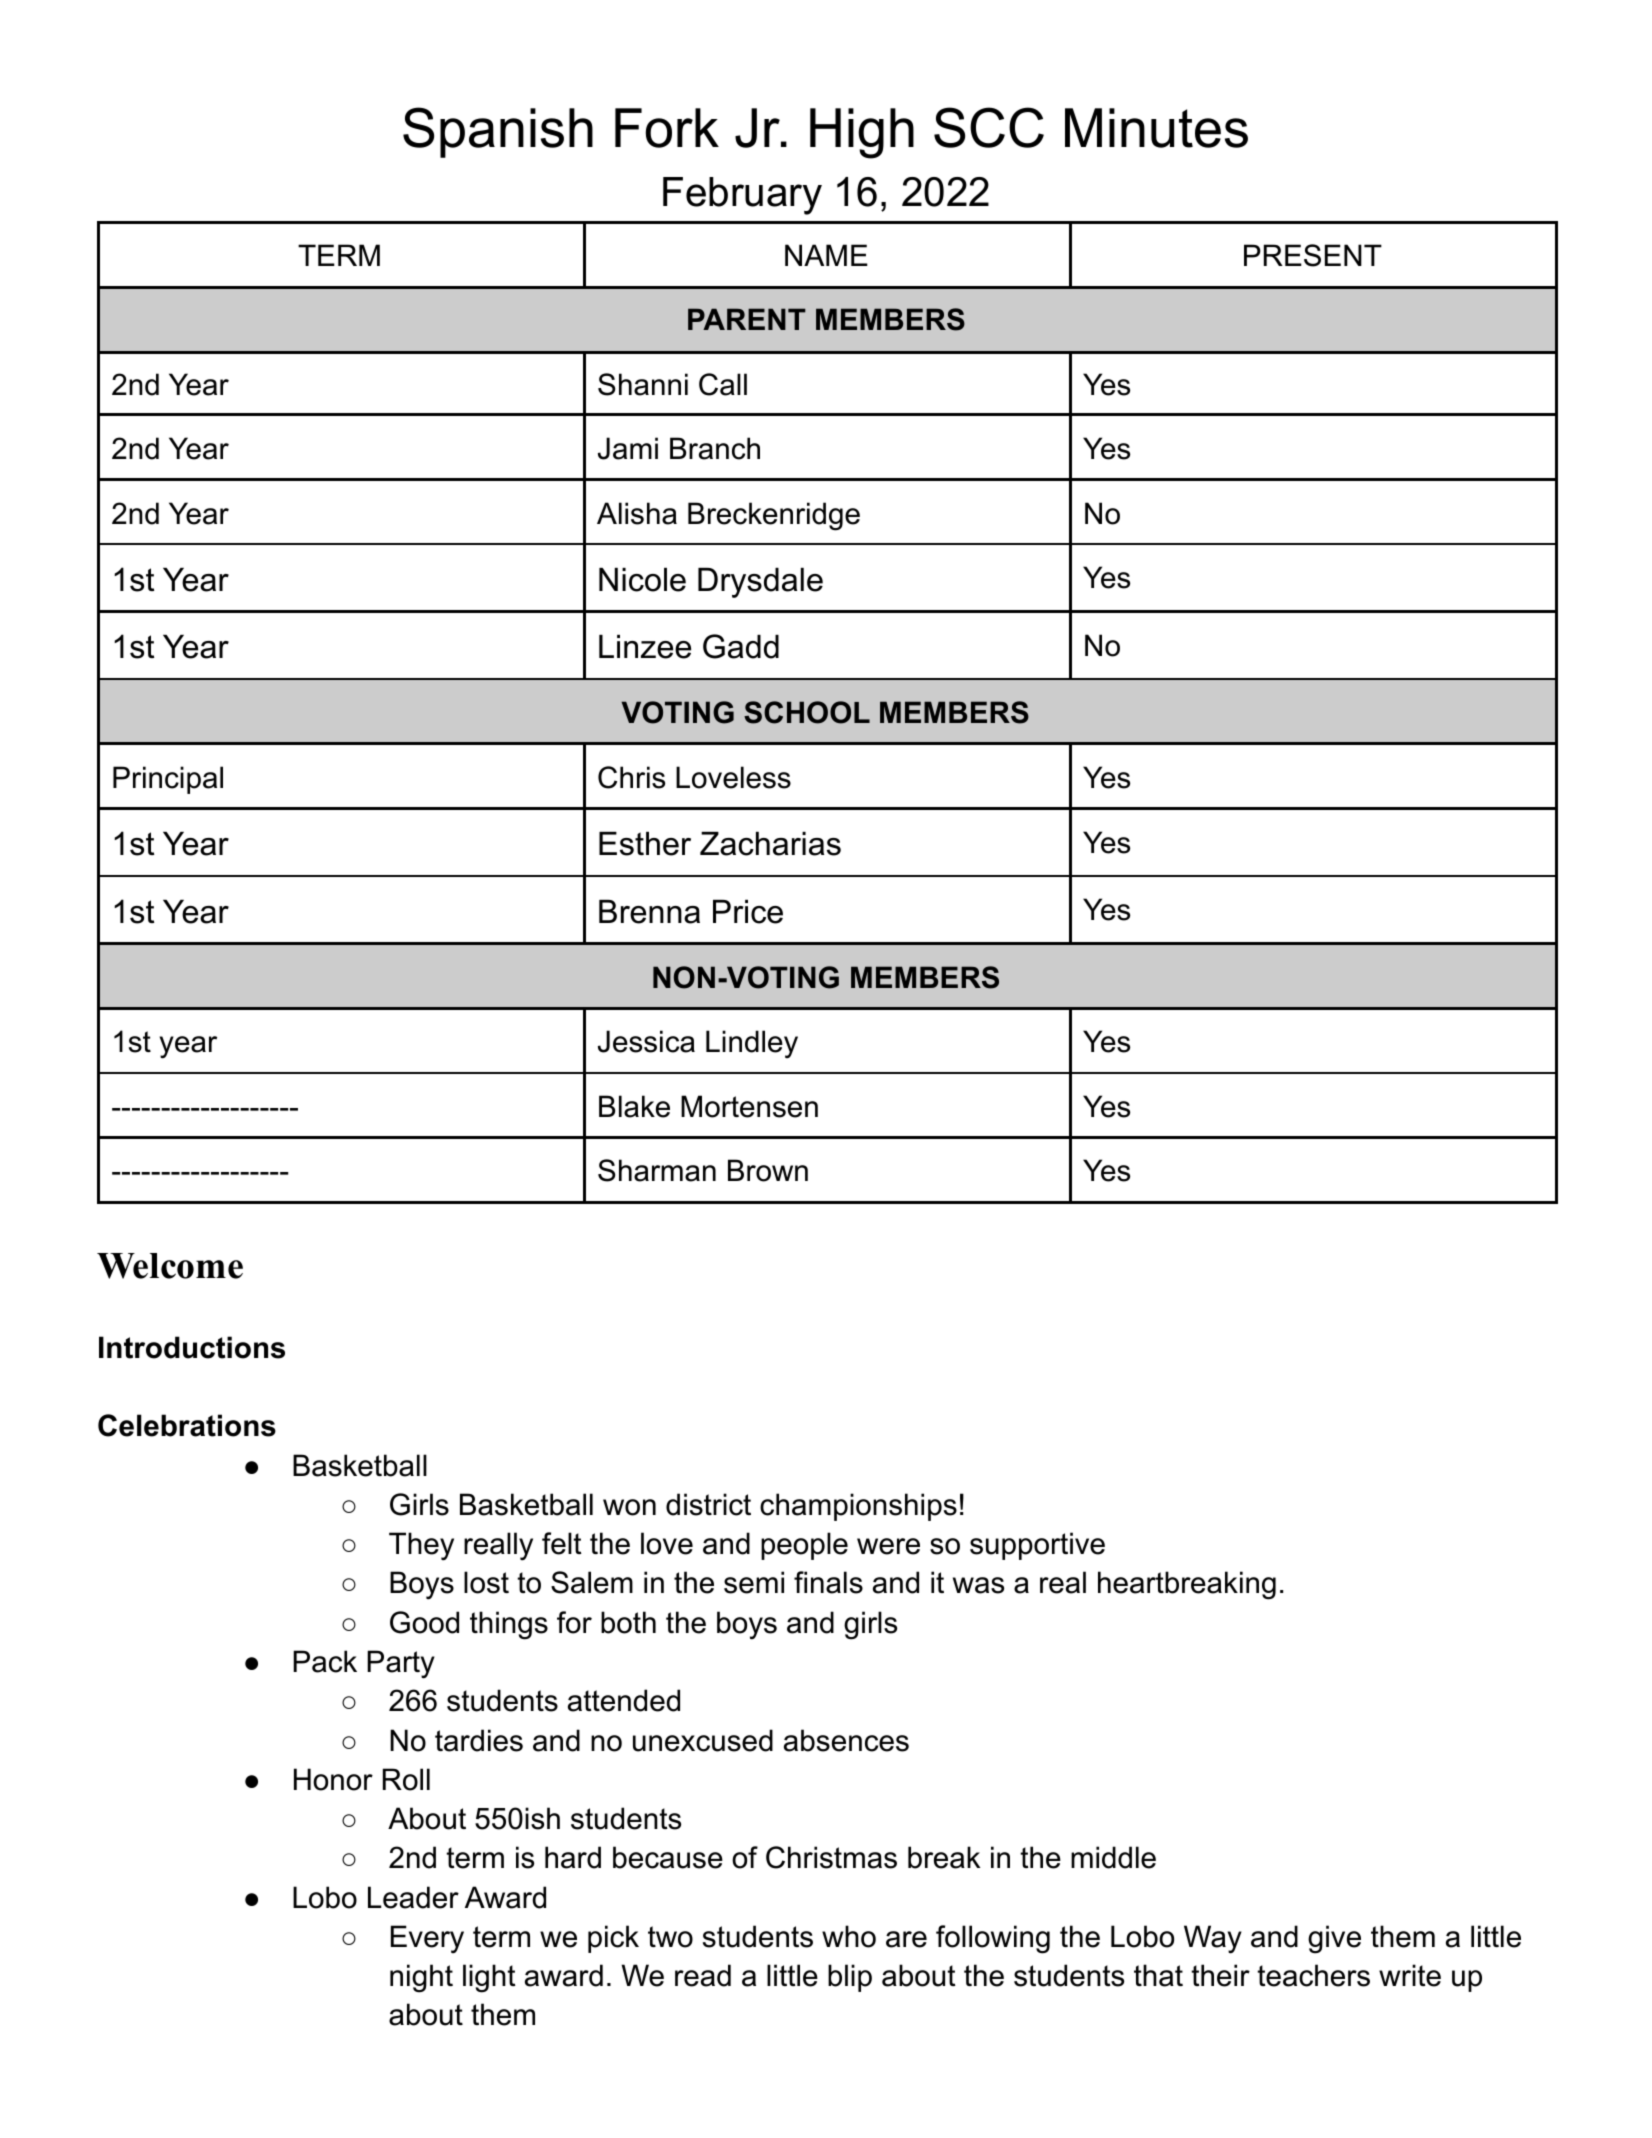 This screenshot has width=1652, height=2138. What do you see at coordinates (168, 780) in the screenshot?
I see `Principal` at bounding box center [168, 780].
